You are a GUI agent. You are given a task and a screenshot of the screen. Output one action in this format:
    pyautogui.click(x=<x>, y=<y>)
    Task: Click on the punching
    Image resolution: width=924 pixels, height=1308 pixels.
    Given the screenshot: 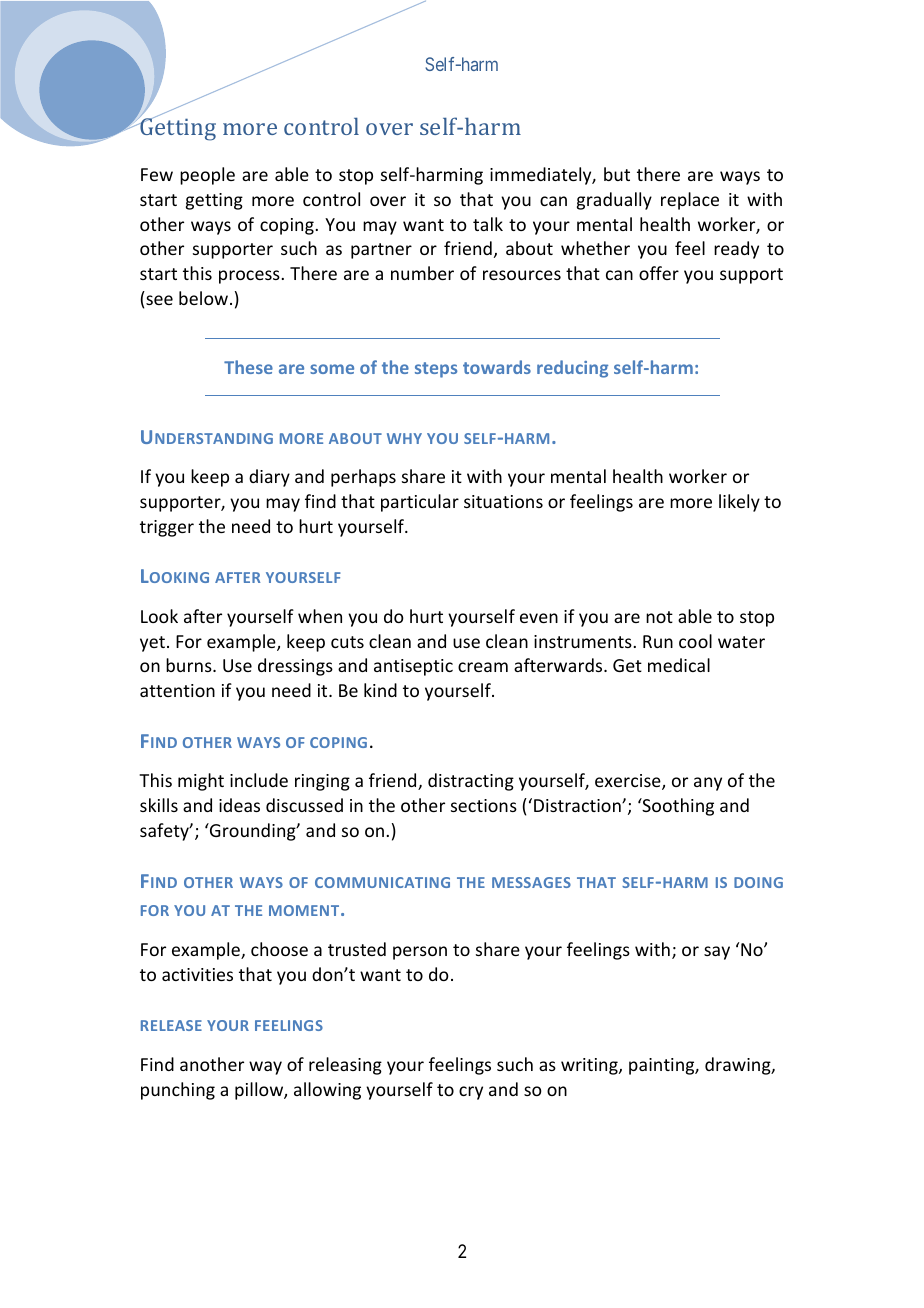 What is the action you would take?
    pyautogui.click(x=178, y=1091)
